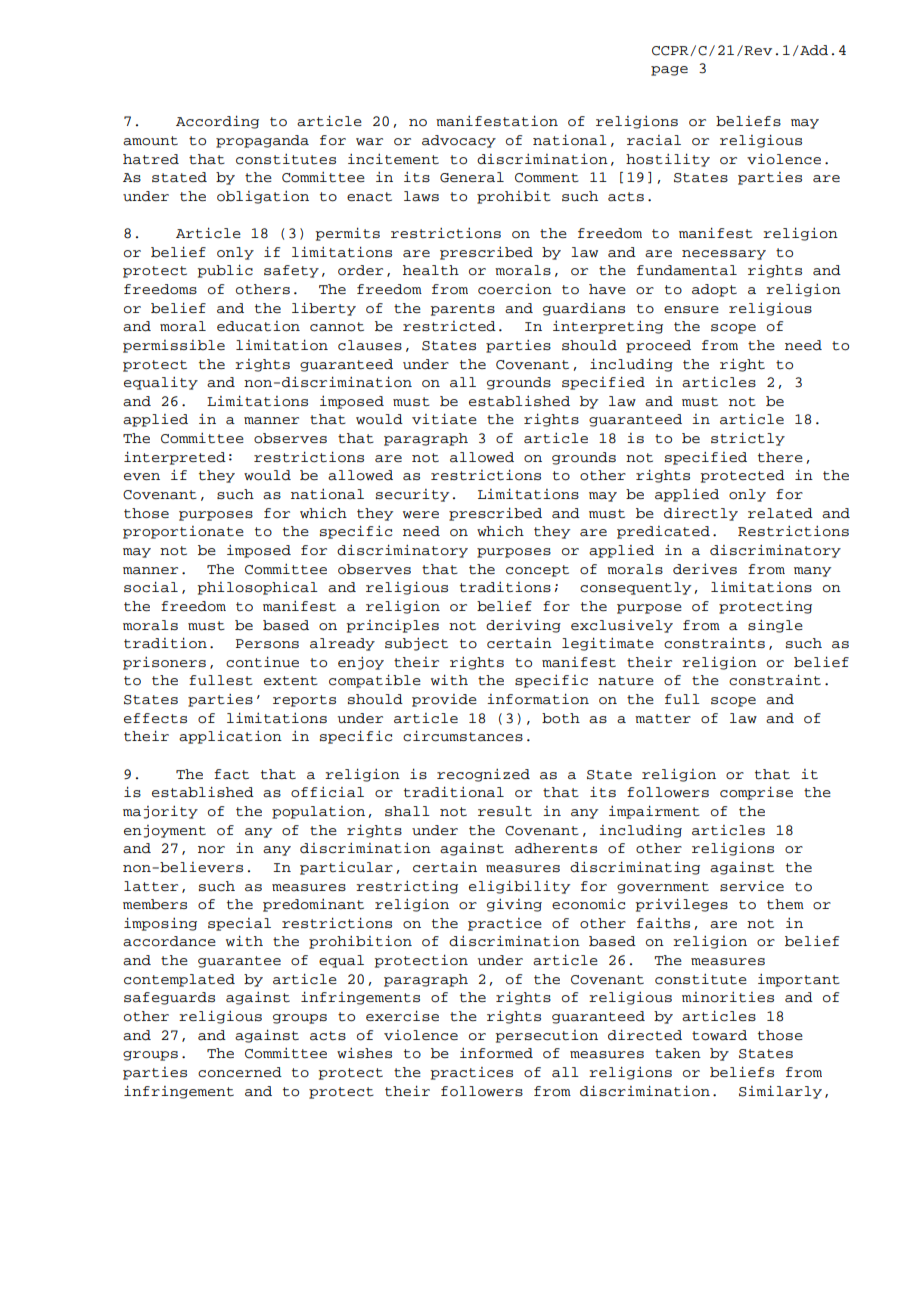 This page has width=924, height=1308. I want to click on advocacy, so click(459, 141).
